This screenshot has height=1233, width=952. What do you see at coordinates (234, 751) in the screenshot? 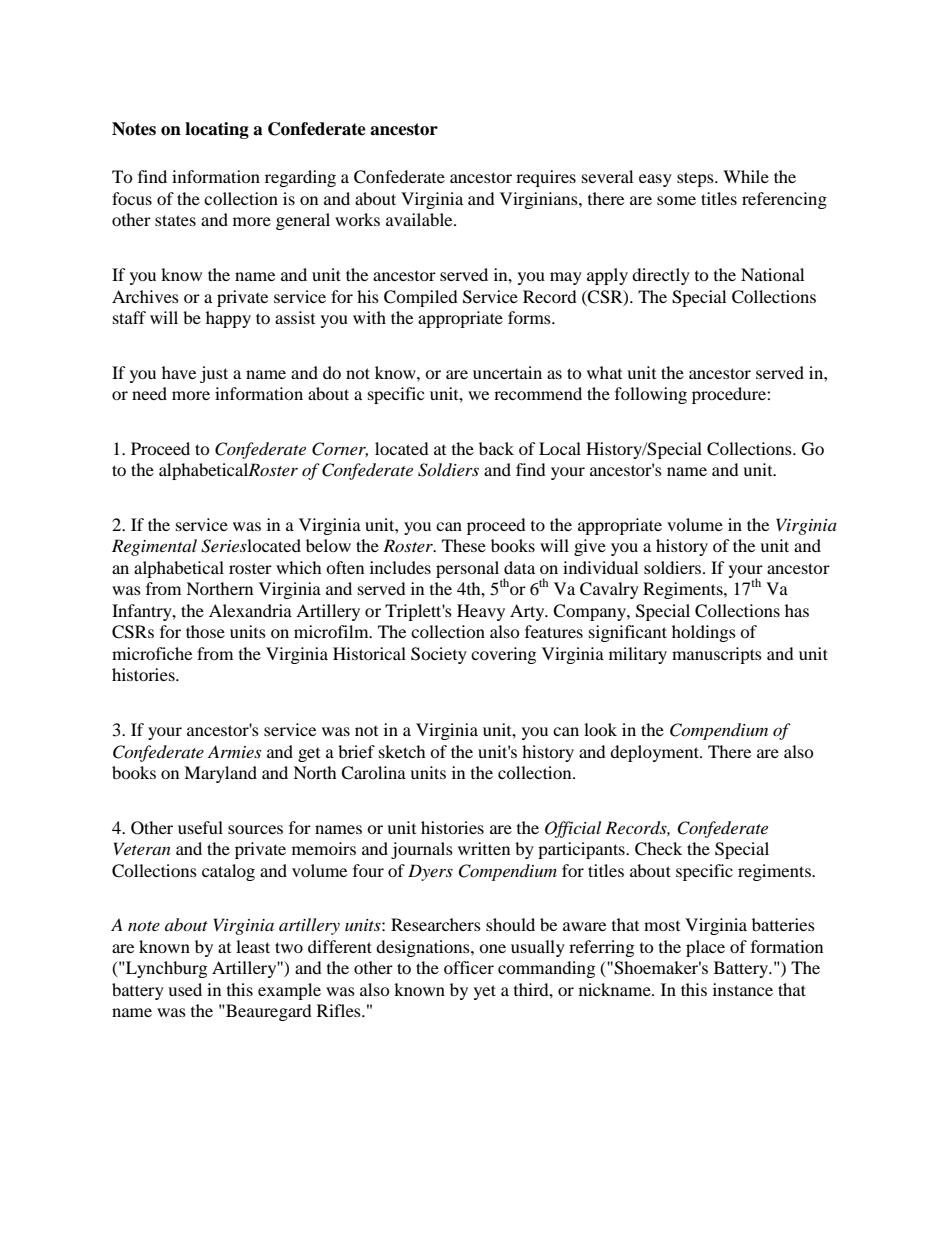
I see `Armies` at bounding box center [234, 751].
